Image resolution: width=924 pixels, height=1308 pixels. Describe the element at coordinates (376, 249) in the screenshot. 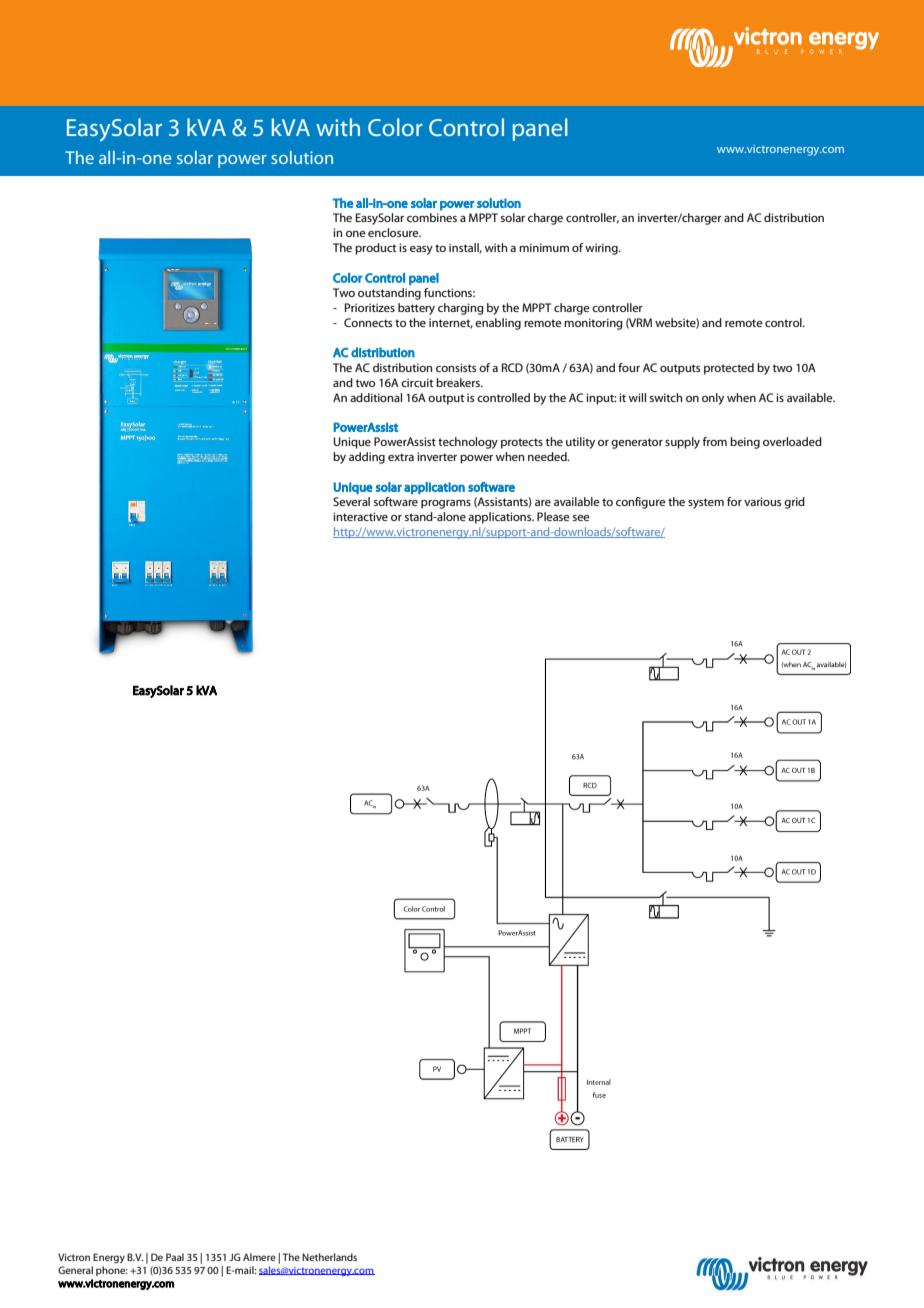

I see `product` at that location.
